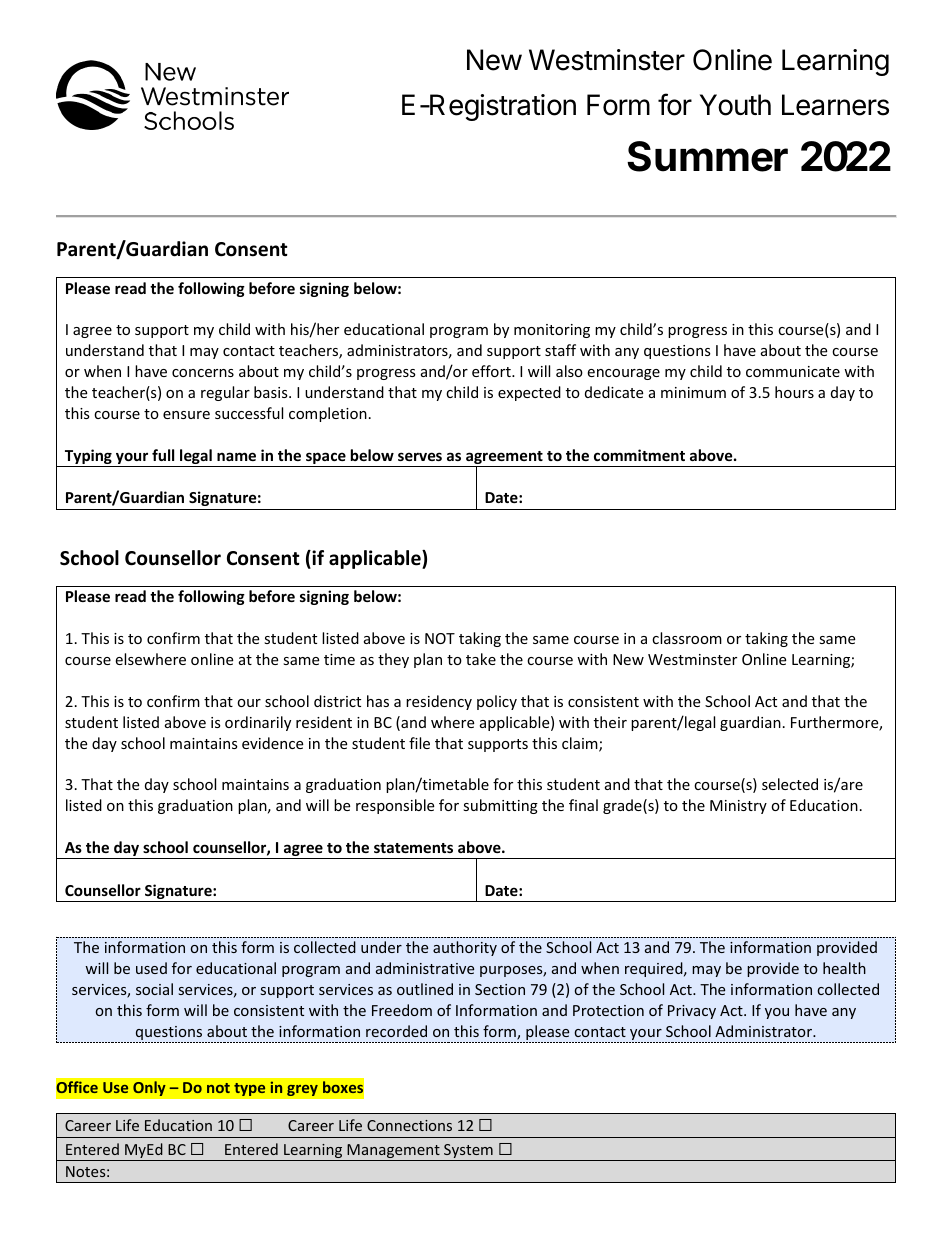 Image resolution: width=952 pixels, height=1233 pixels. What do you see at coordinates (468, 1152) in the document?
I see `System` at bounding box center [468, 1152].
